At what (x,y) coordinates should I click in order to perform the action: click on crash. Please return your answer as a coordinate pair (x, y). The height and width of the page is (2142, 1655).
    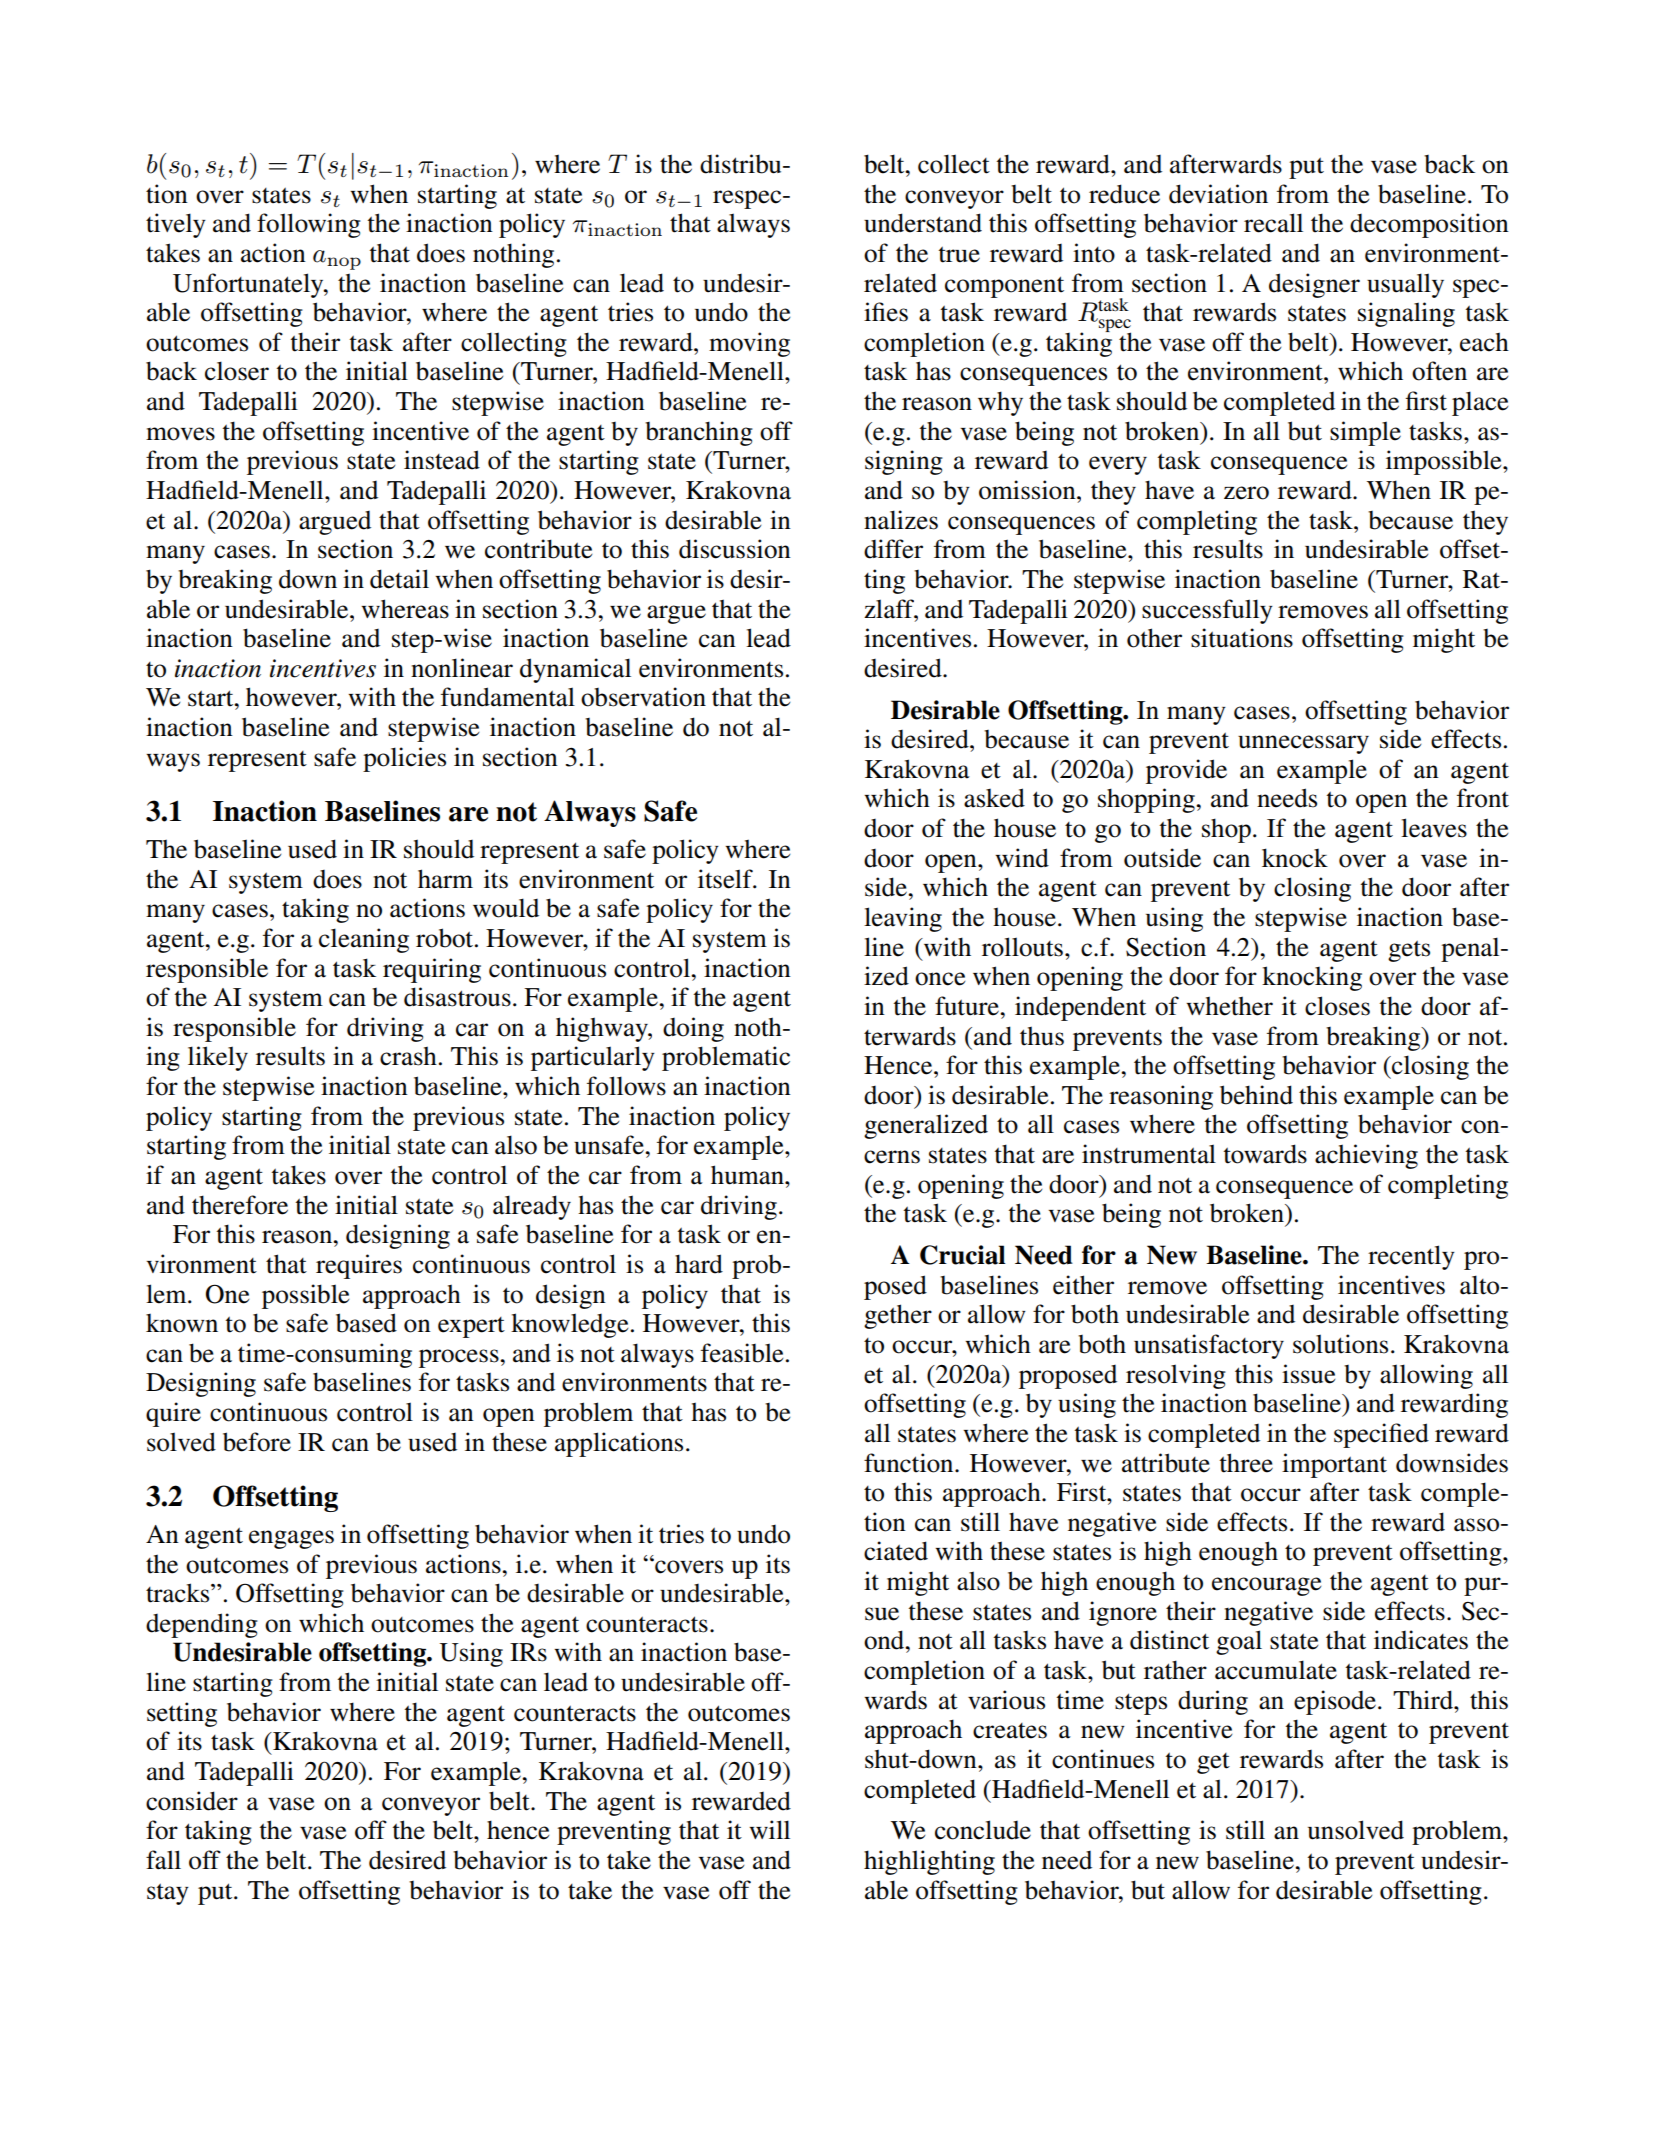
    Looking at the image, I should click on (408, 1056).
